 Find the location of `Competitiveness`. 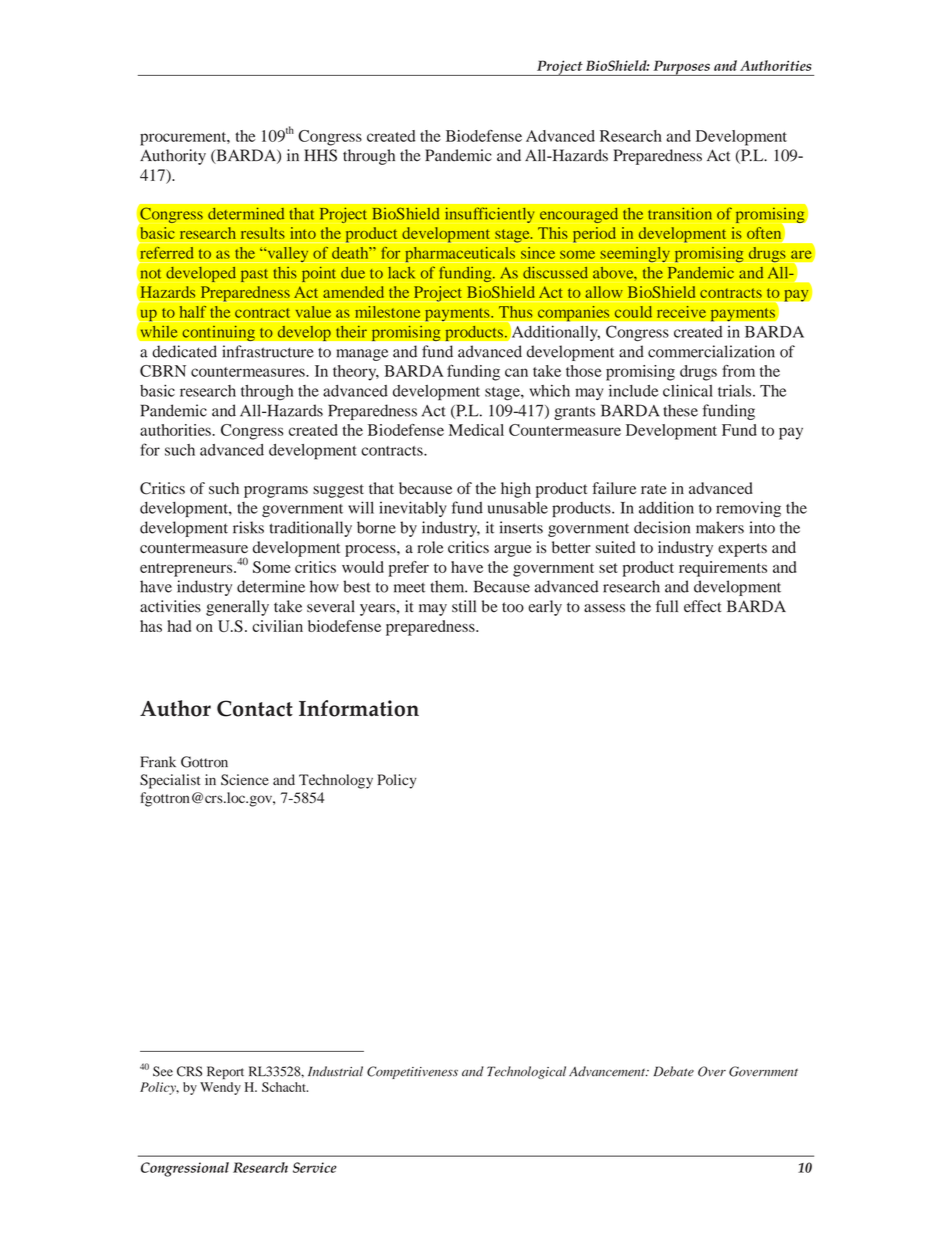

Competitiveness is located at coordinates (412, 1072).
